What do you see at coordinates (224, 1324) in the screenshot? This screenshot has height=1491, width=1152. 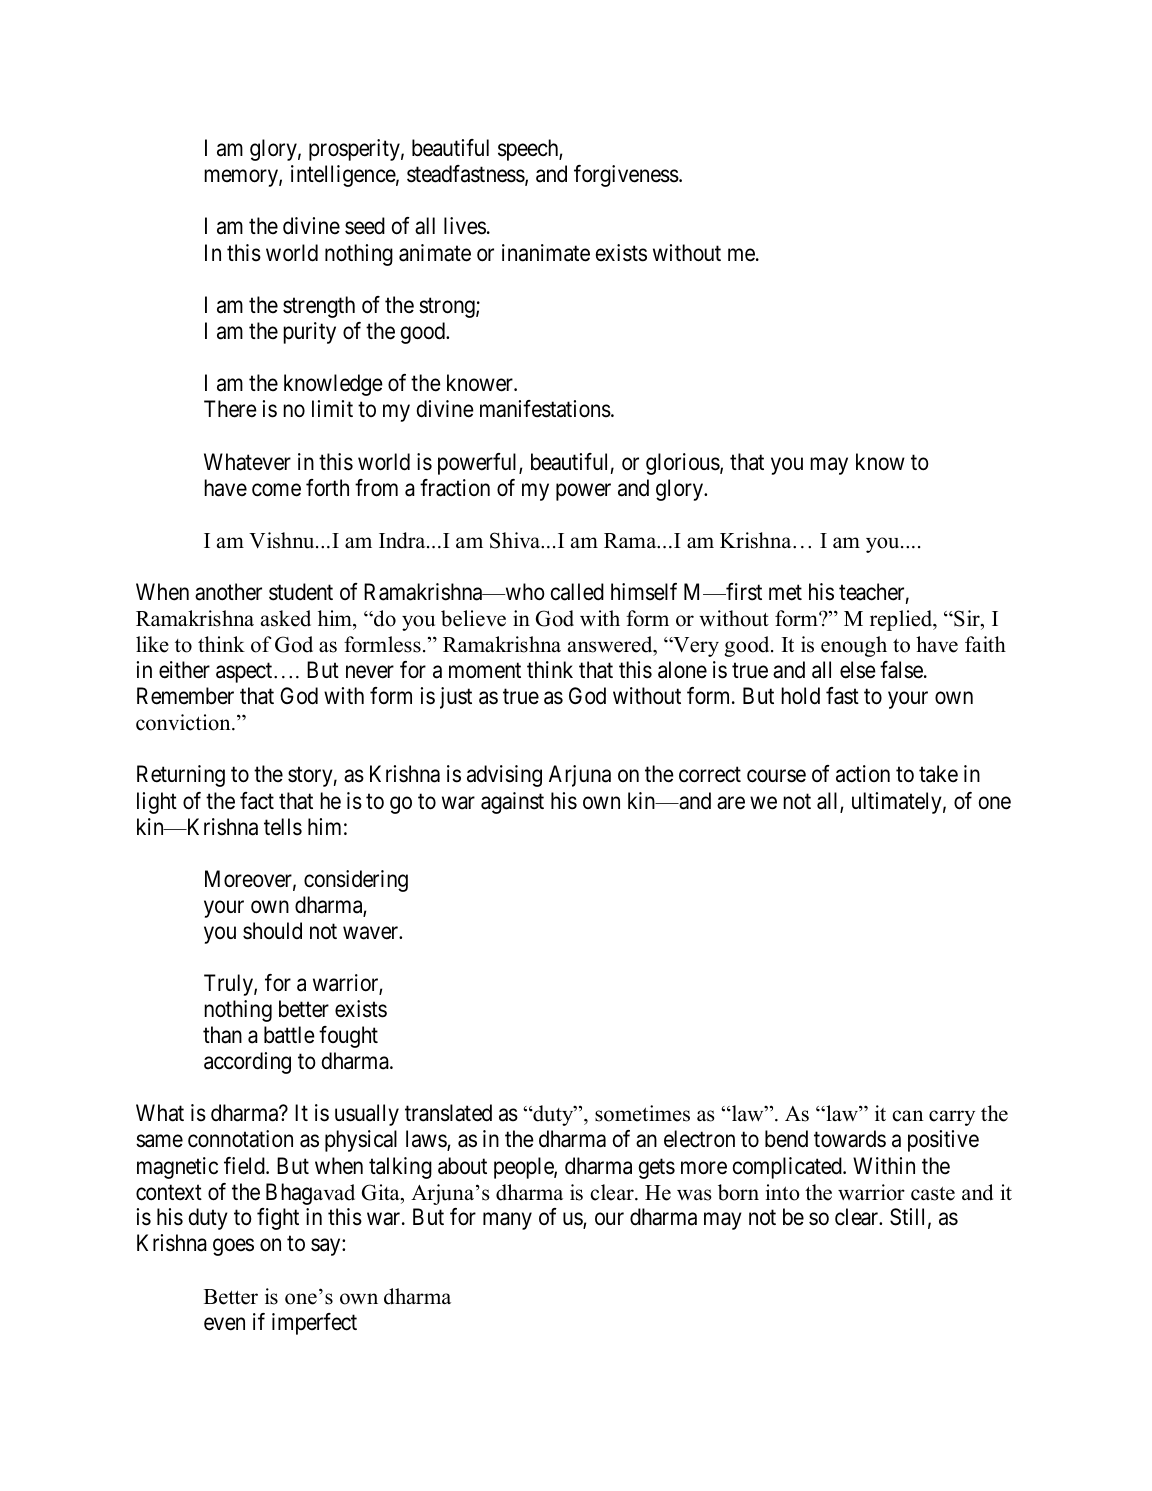 I see `even` at bounding box center [224, 1324].
